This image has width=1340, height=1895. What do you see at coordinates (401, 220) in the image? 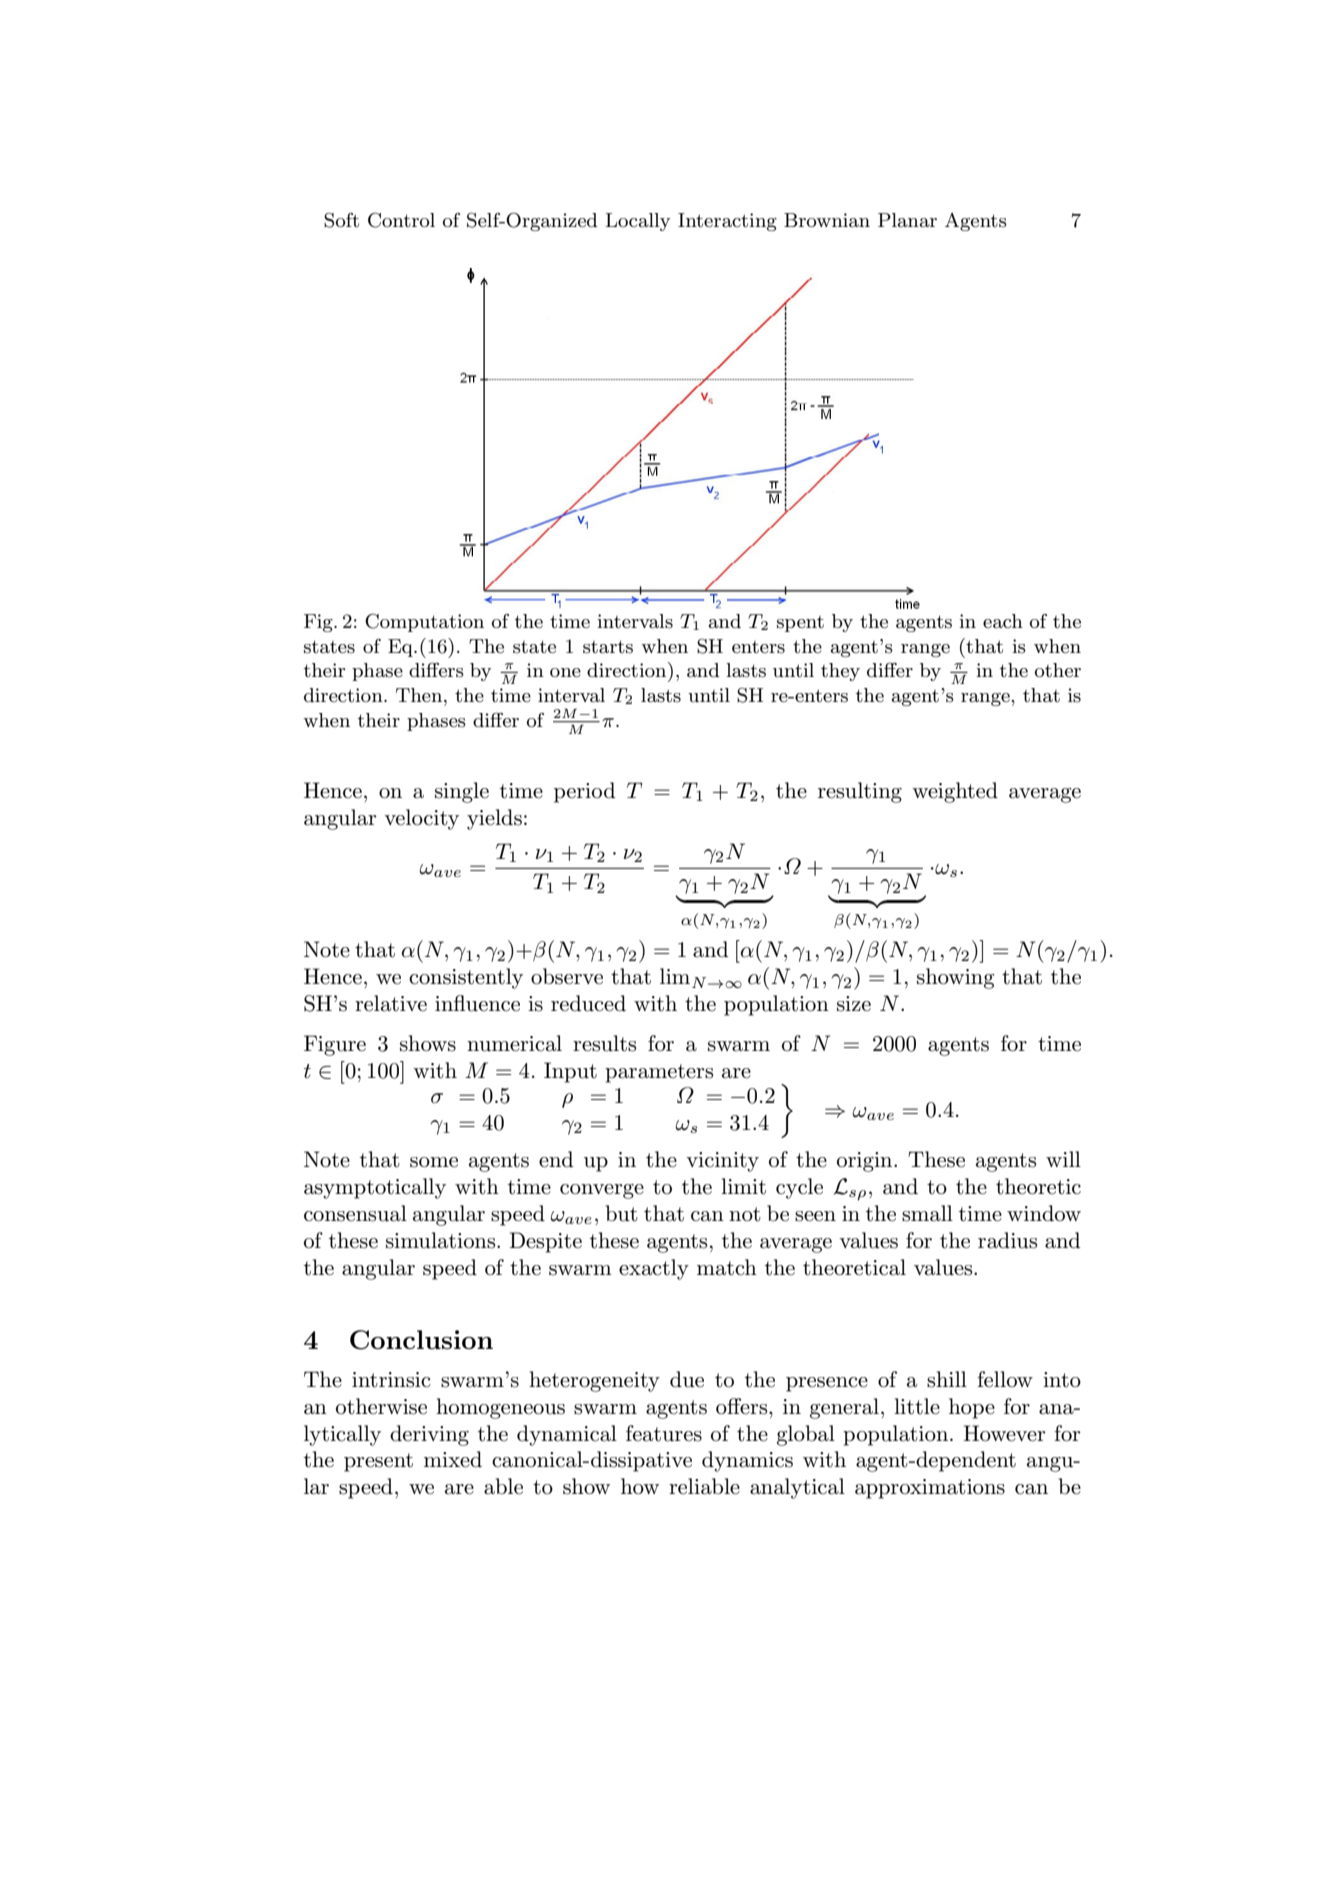
I see `Control` at bounding box center [401, 220].
